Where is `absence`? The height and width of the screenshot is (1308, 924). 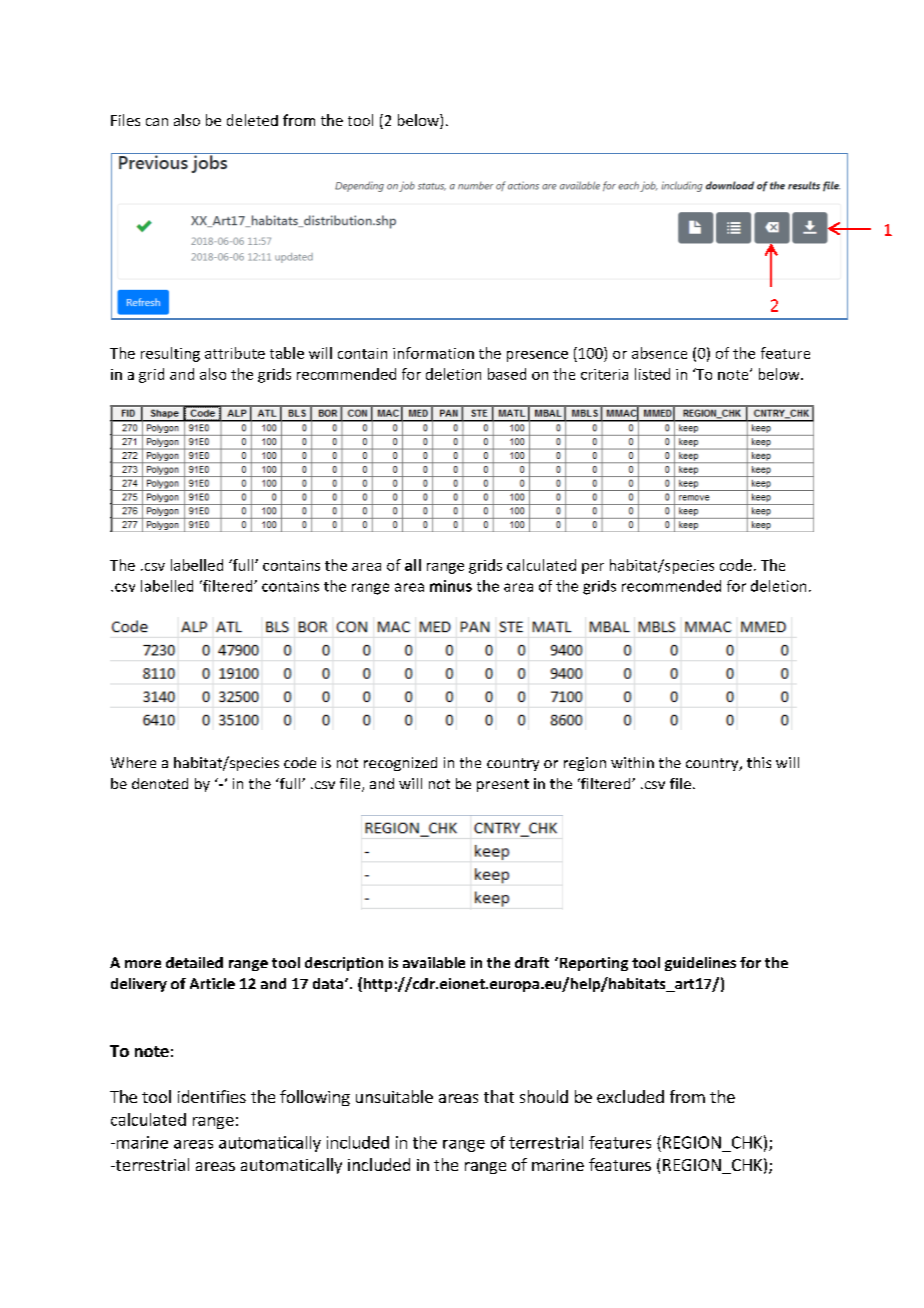 absence is located at coordinates (659, 353).
